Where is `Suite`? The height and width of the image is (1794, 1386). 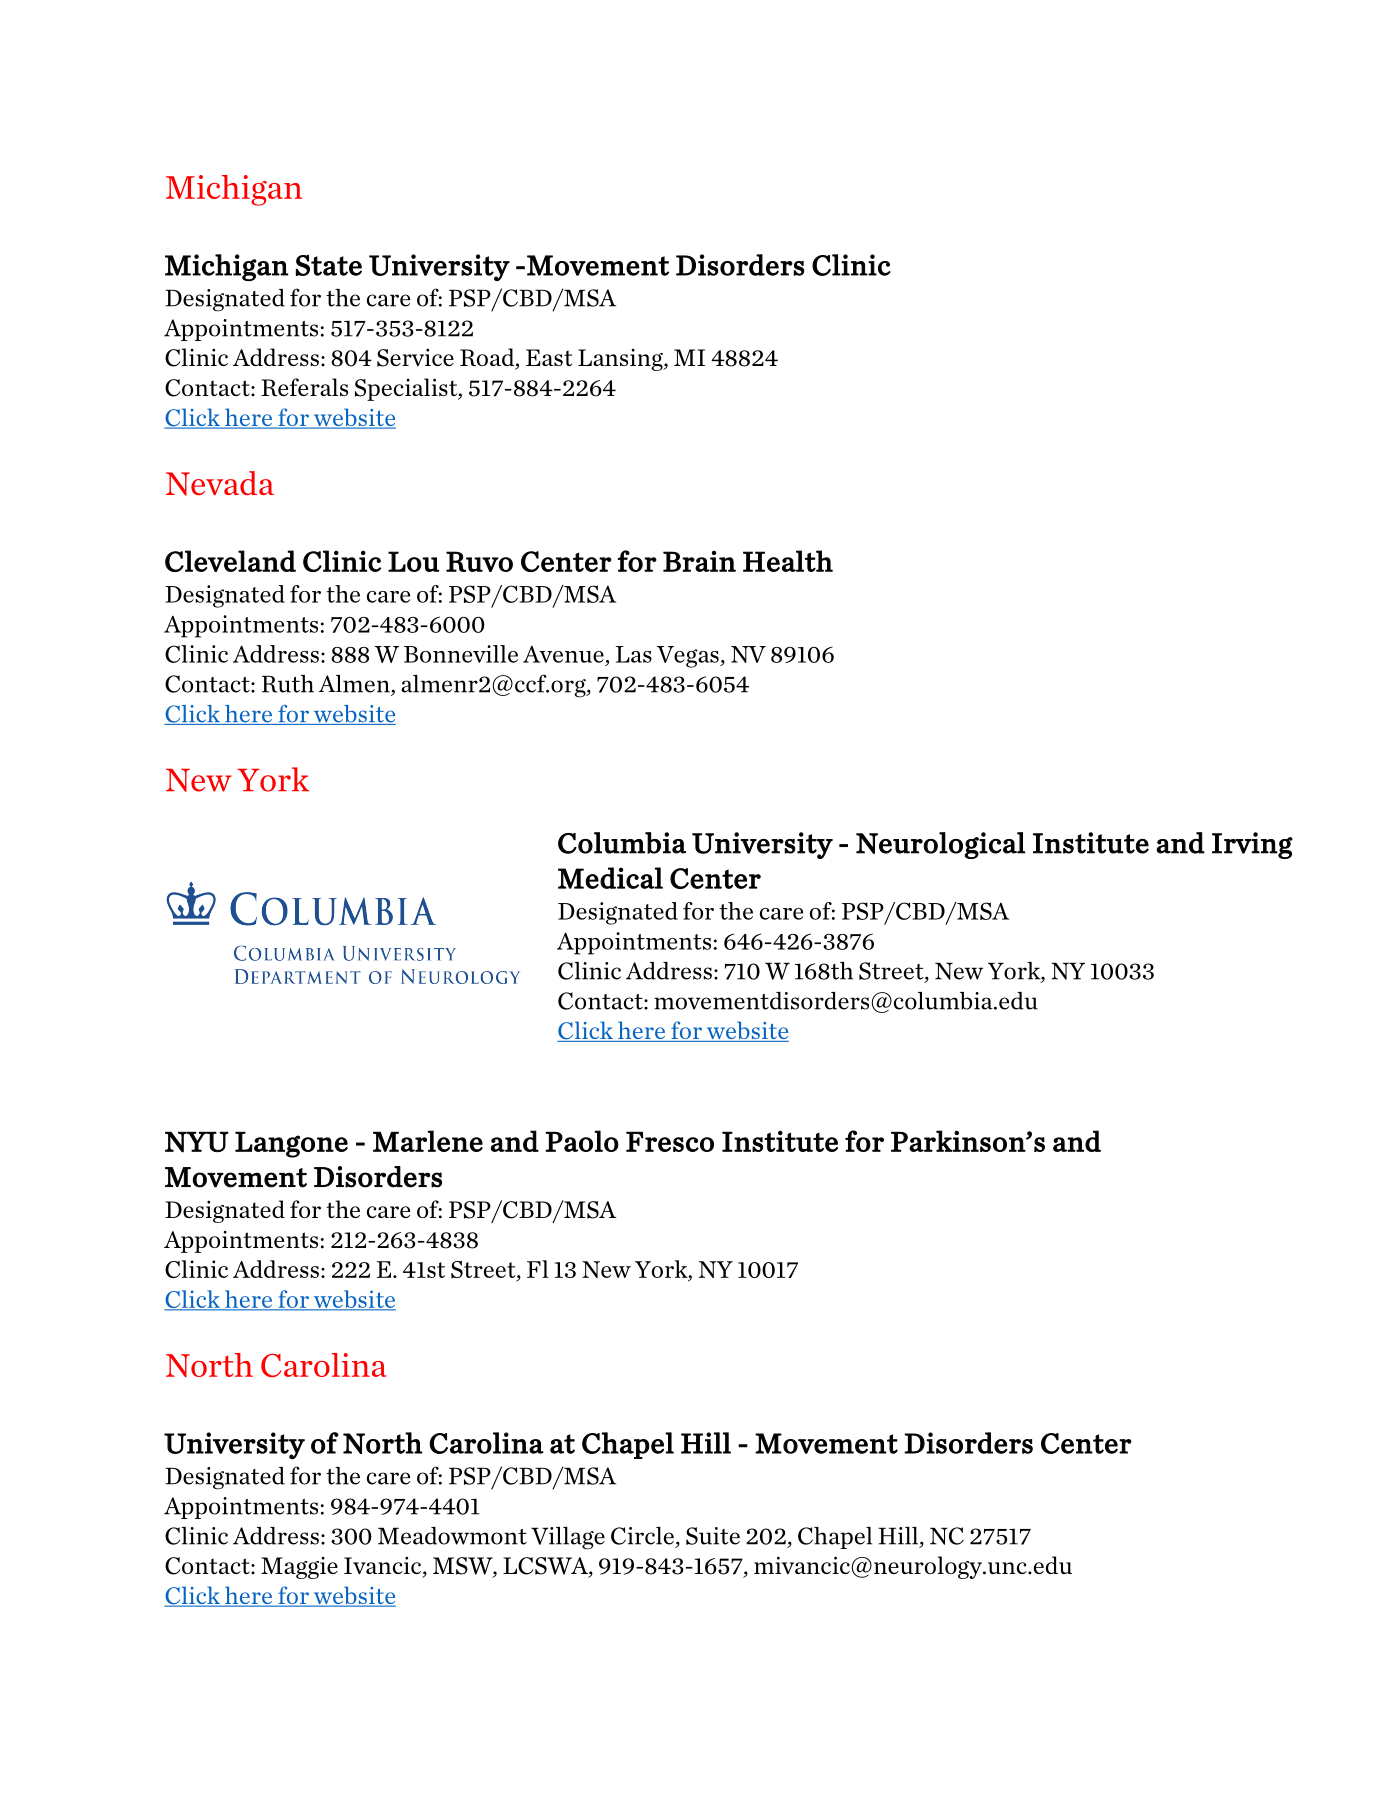
Suite is located at coordinates (713, 1536).
